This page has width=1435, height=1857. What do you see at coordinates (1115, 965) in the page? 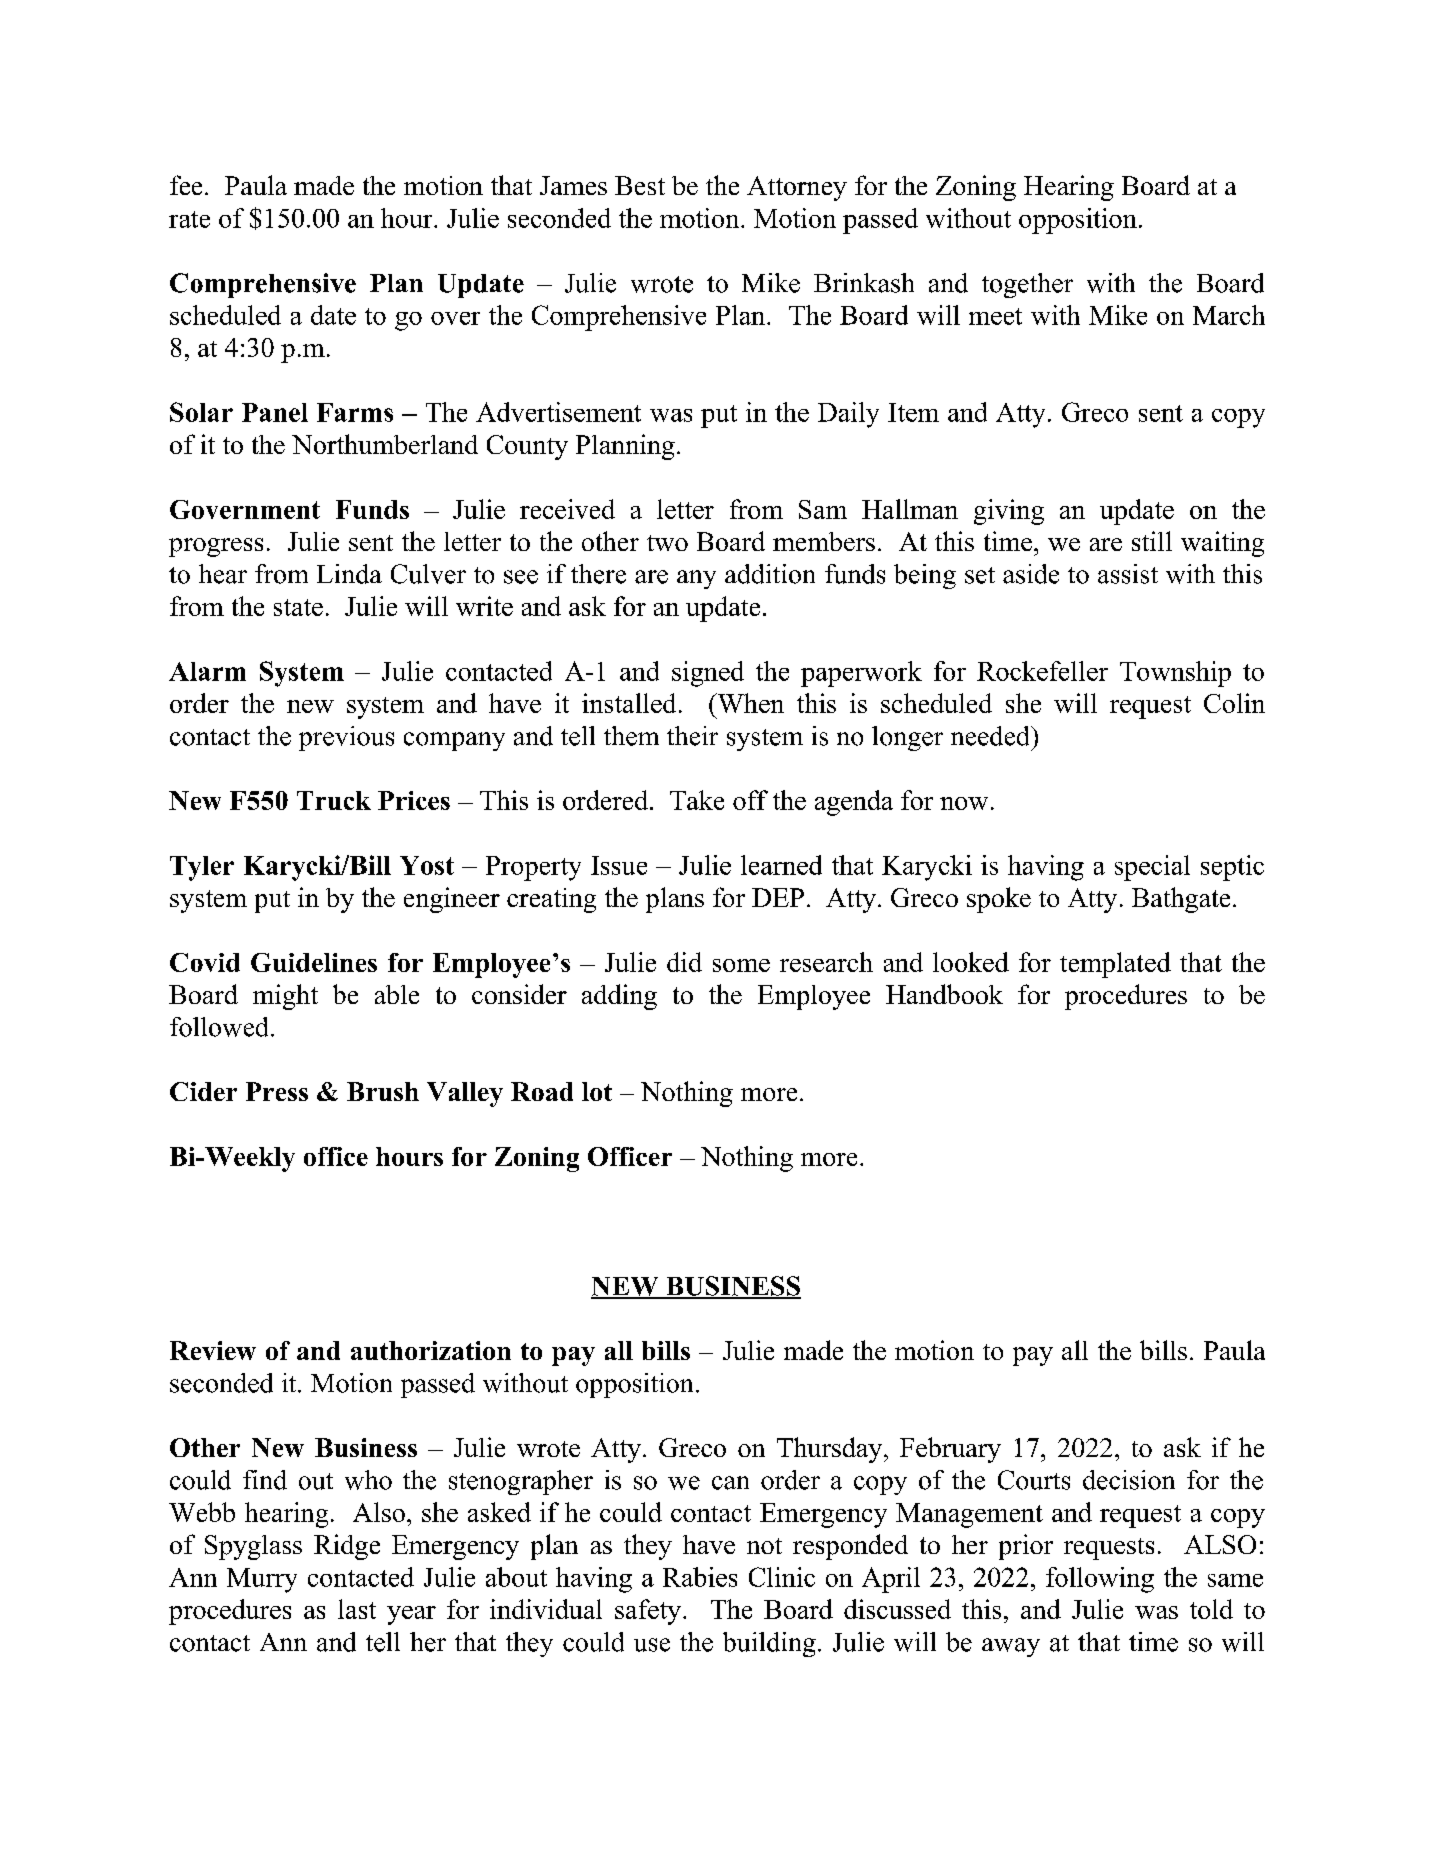
I see `templated` at bounding box center [1115, 965].
